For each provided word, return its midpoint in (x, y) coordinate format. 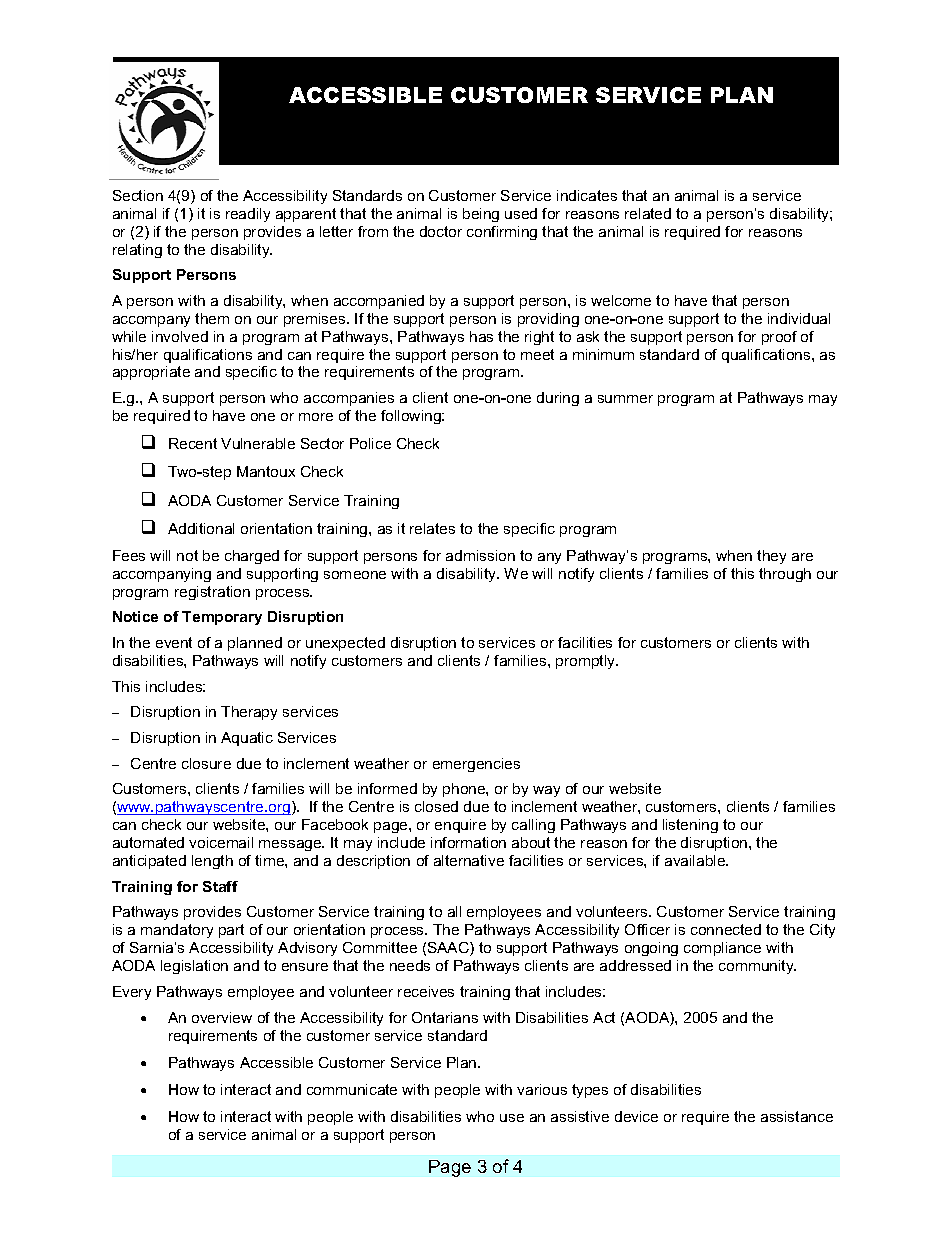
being (481, 215)
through (785, 575)
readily (248, 215)
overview (222, 1017)
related (648, 213)
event (174, 642)
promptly (587, 662)
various (542, 1089)
